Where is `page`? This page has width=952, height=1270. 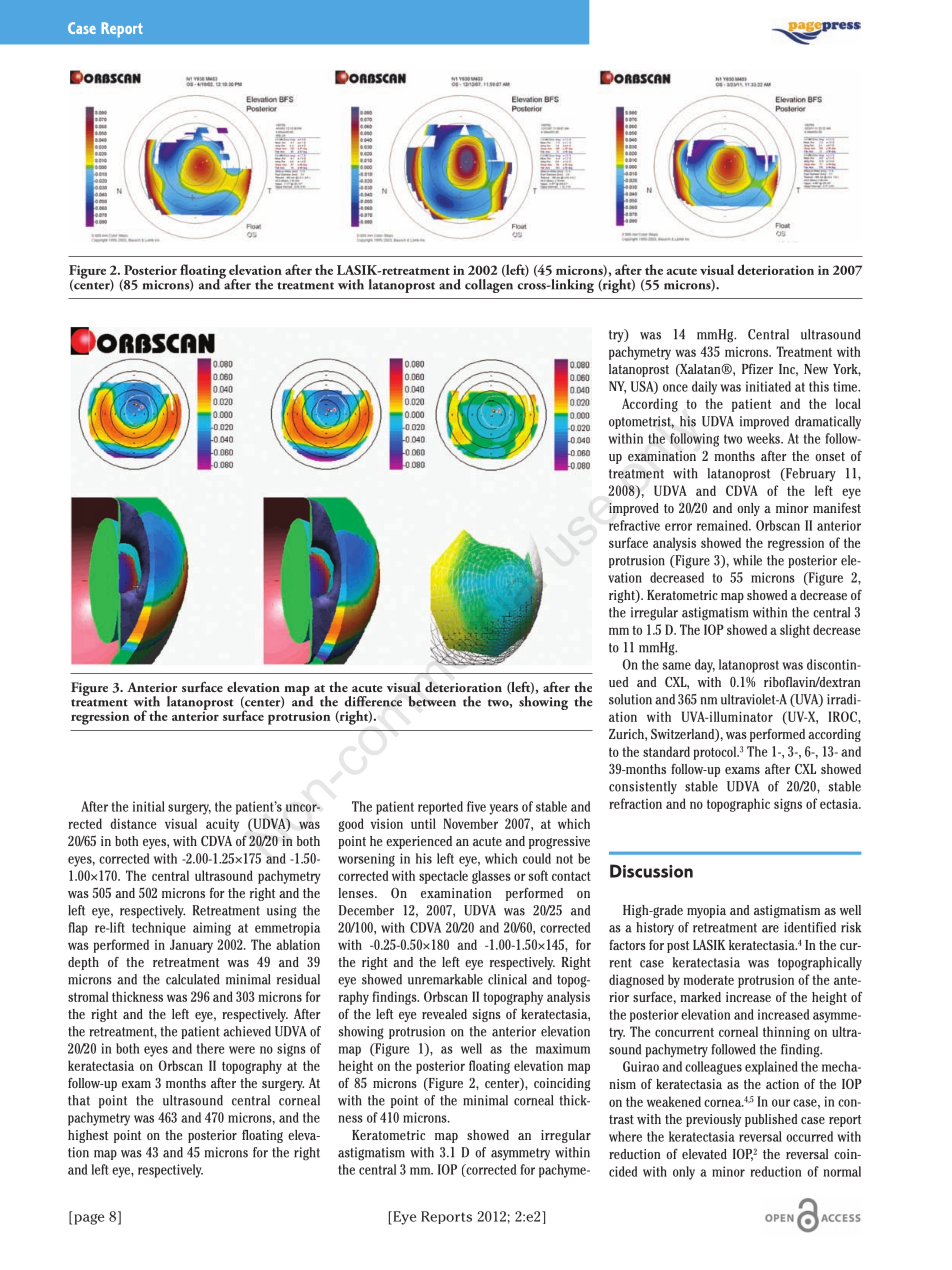 page is located at coordinates (88, 1218).
